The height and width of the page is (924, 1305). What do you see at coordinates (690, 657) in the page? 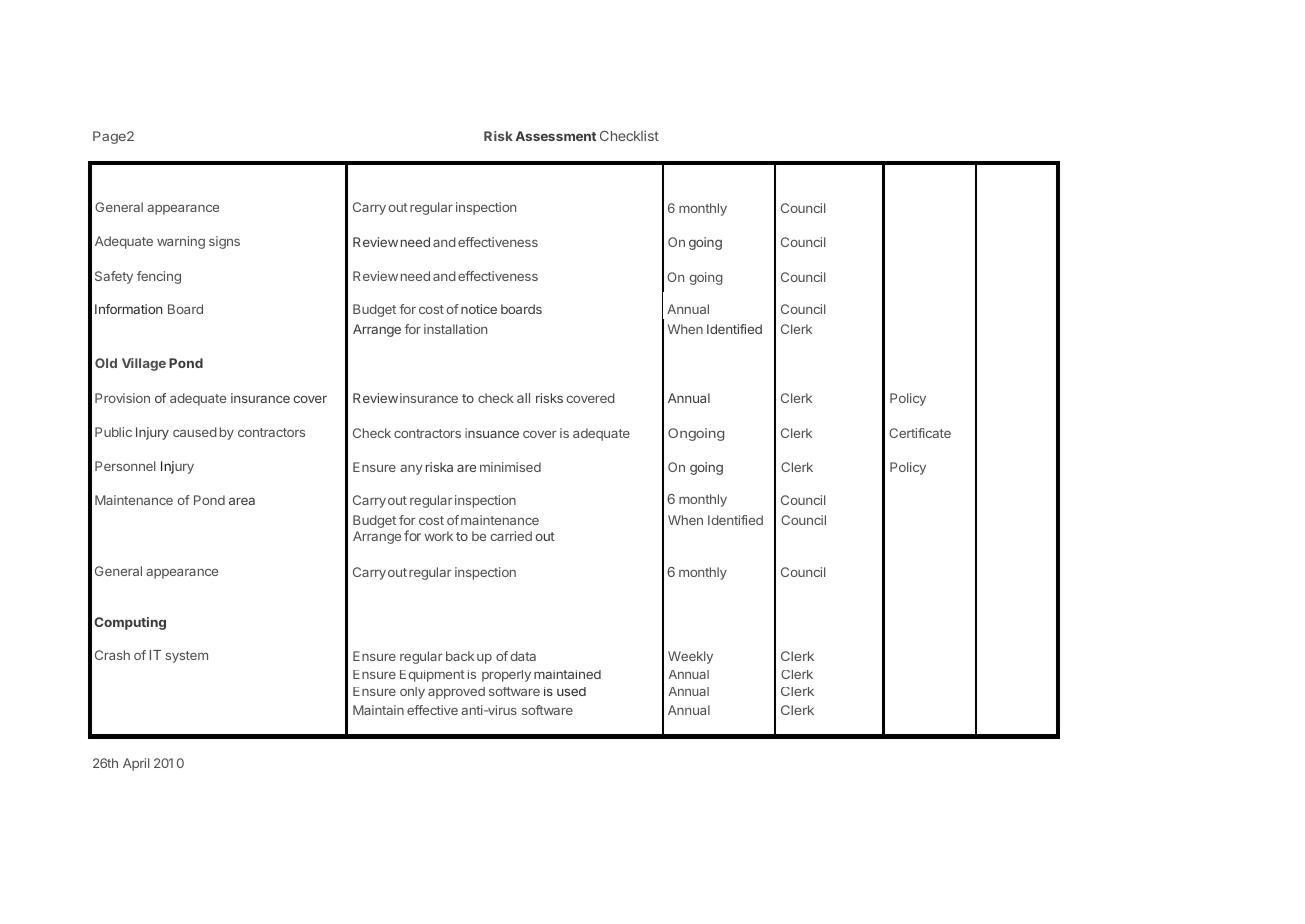
I see `Weekly` at bounding box center [690, 657].
